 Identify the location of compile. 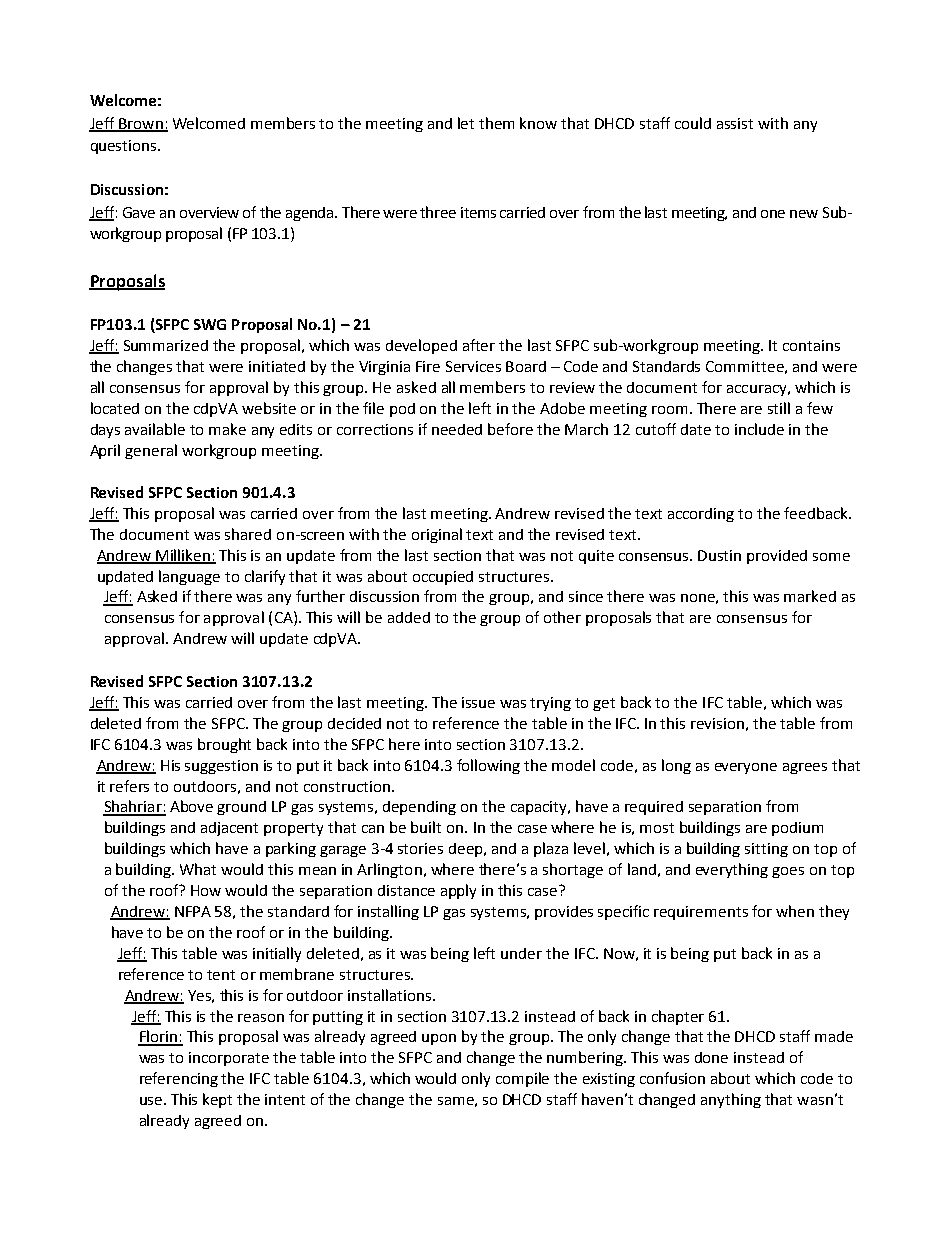
(522, 1079).
